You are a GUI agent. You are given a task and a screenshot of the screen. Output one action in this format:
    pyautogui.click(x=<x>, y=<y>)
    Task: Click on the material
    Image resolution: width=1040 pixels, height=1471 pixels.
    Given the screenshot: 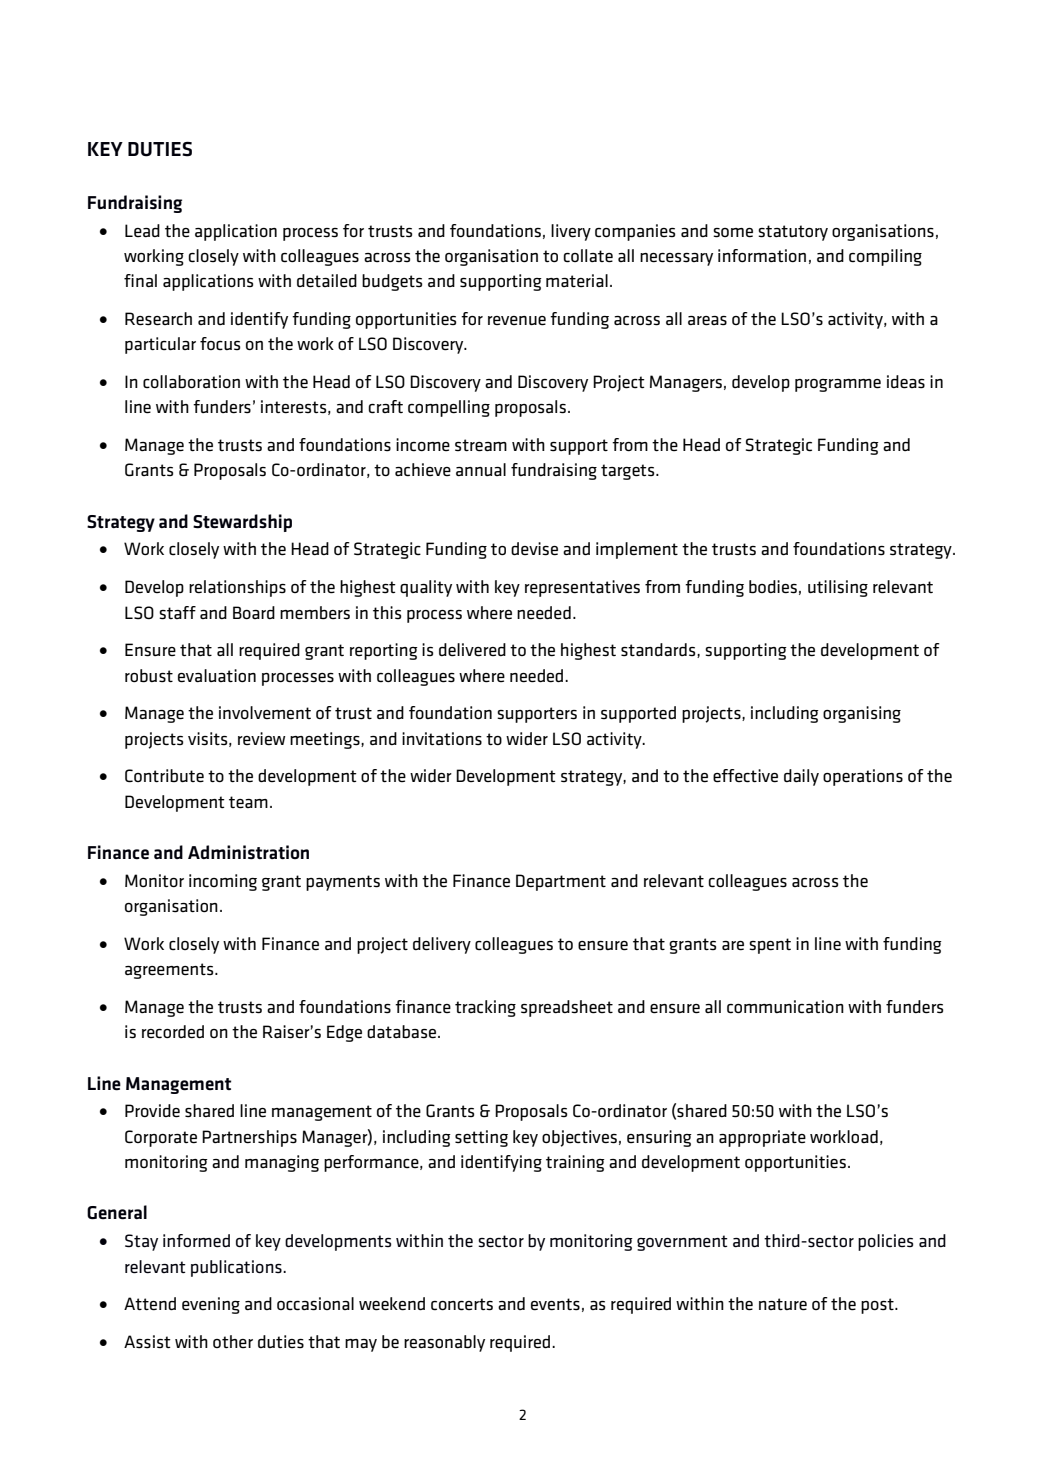 What is the action you would take?
    pyautogui.click(x=577, y=280)
